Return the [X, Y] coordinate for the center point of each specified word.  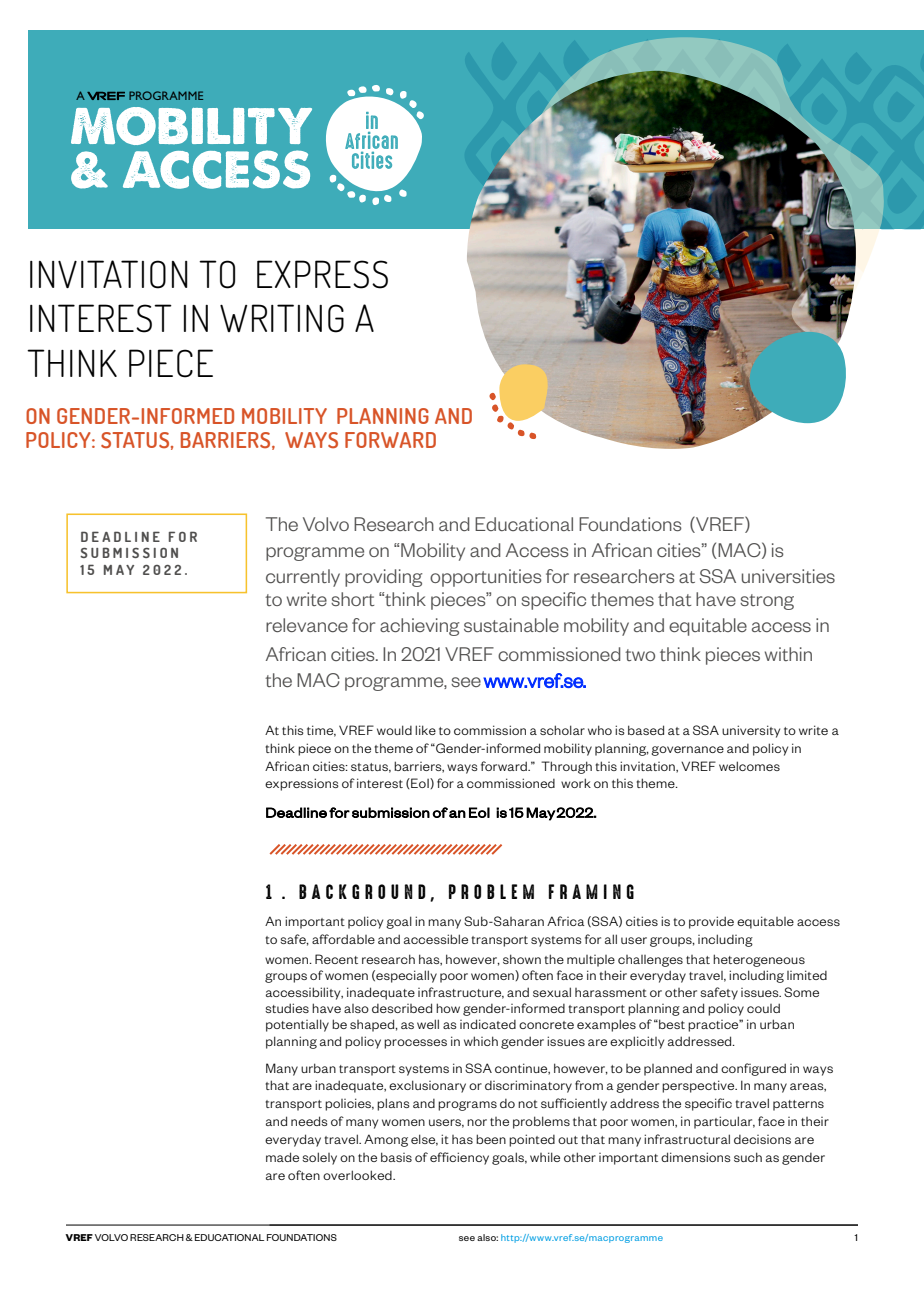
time [321, 731]
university [751, 731]
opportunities [486, 578]
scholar [562, 730]
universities [788, 576]
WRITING [282, 318]
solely [319, 1158]
